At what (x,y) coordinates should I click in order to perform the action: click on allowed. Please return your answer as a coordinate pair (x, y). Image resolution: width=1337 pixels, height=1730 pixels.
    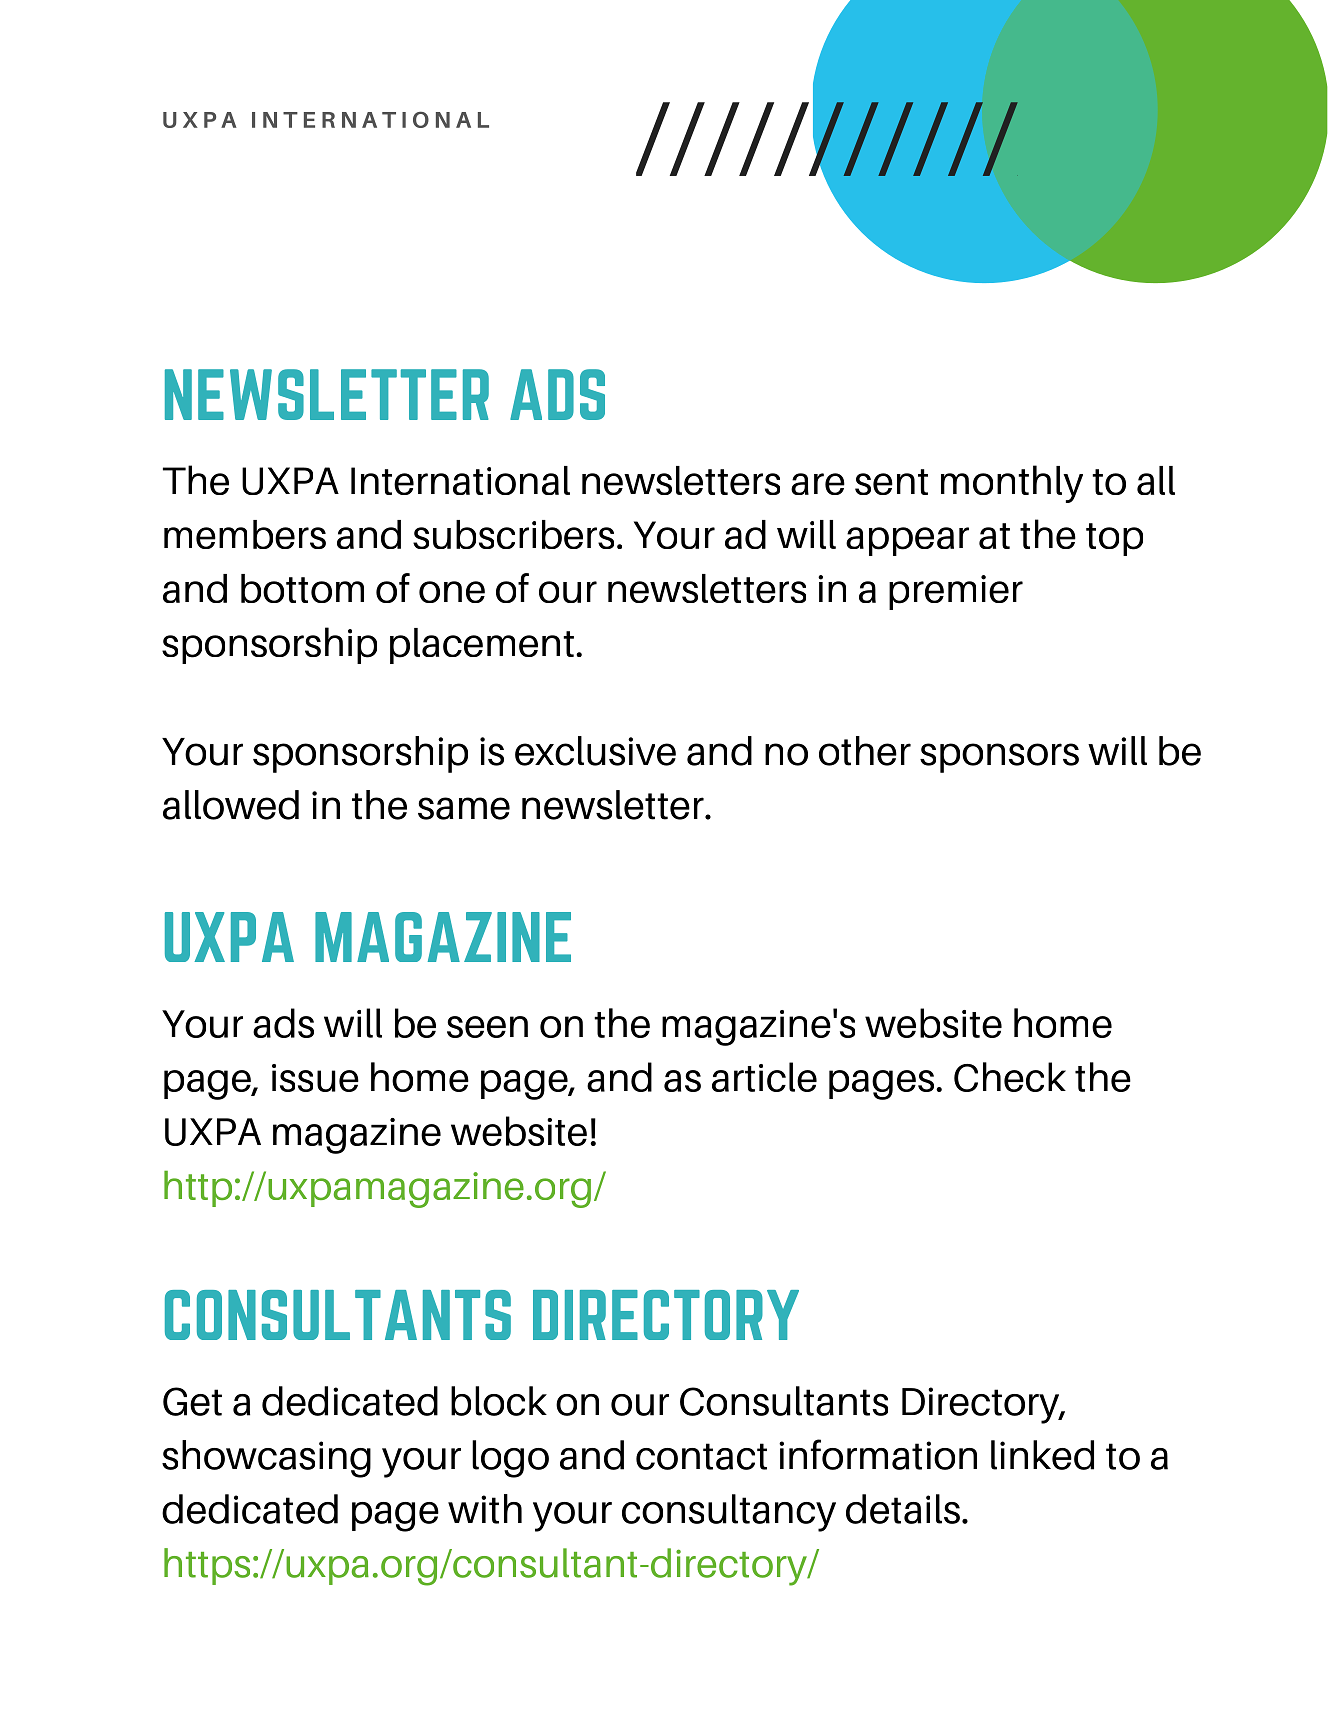
    Looking at the image, I should click on (231, 805).
